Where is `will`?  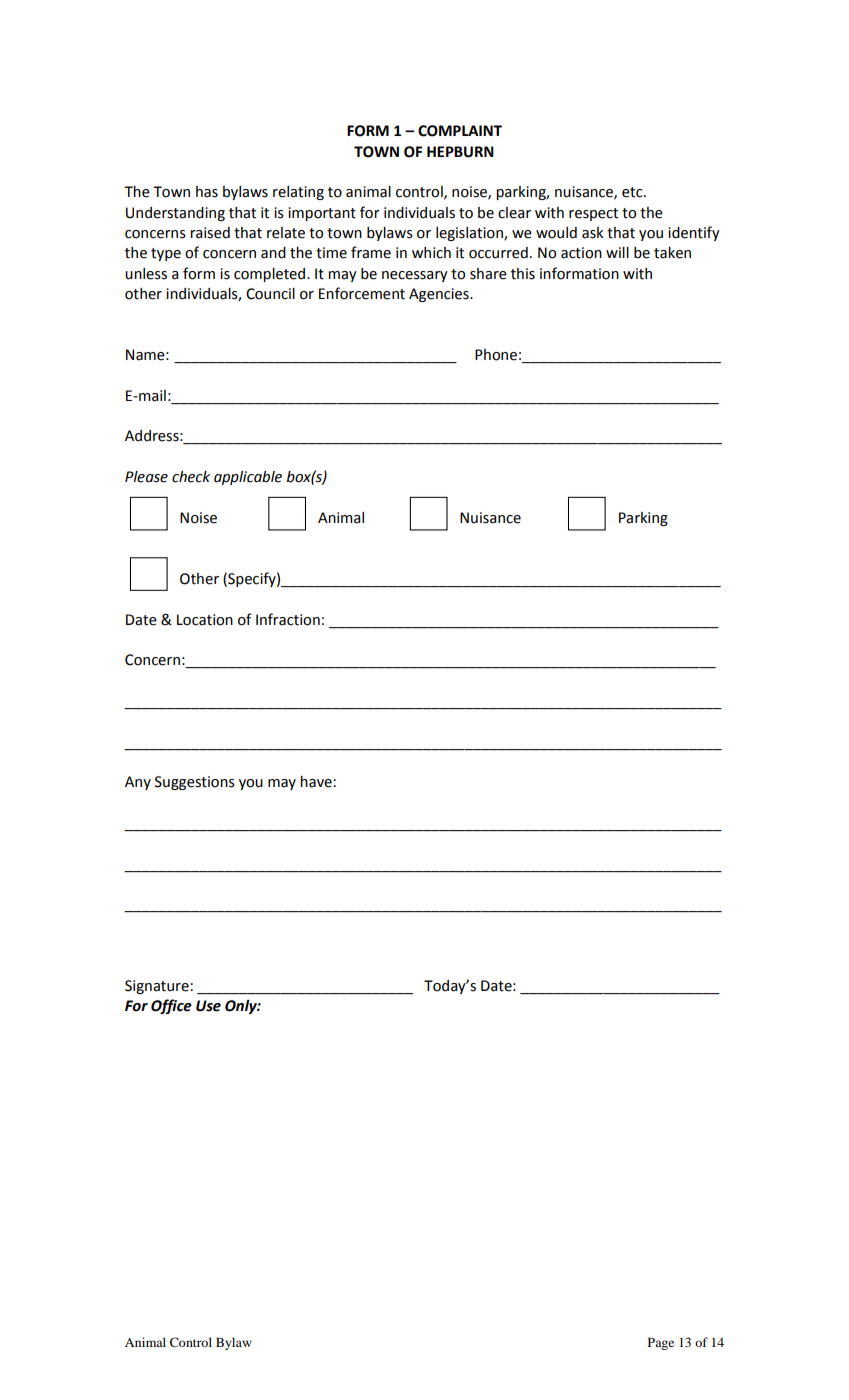 will is located at coordinates (617, 252).
